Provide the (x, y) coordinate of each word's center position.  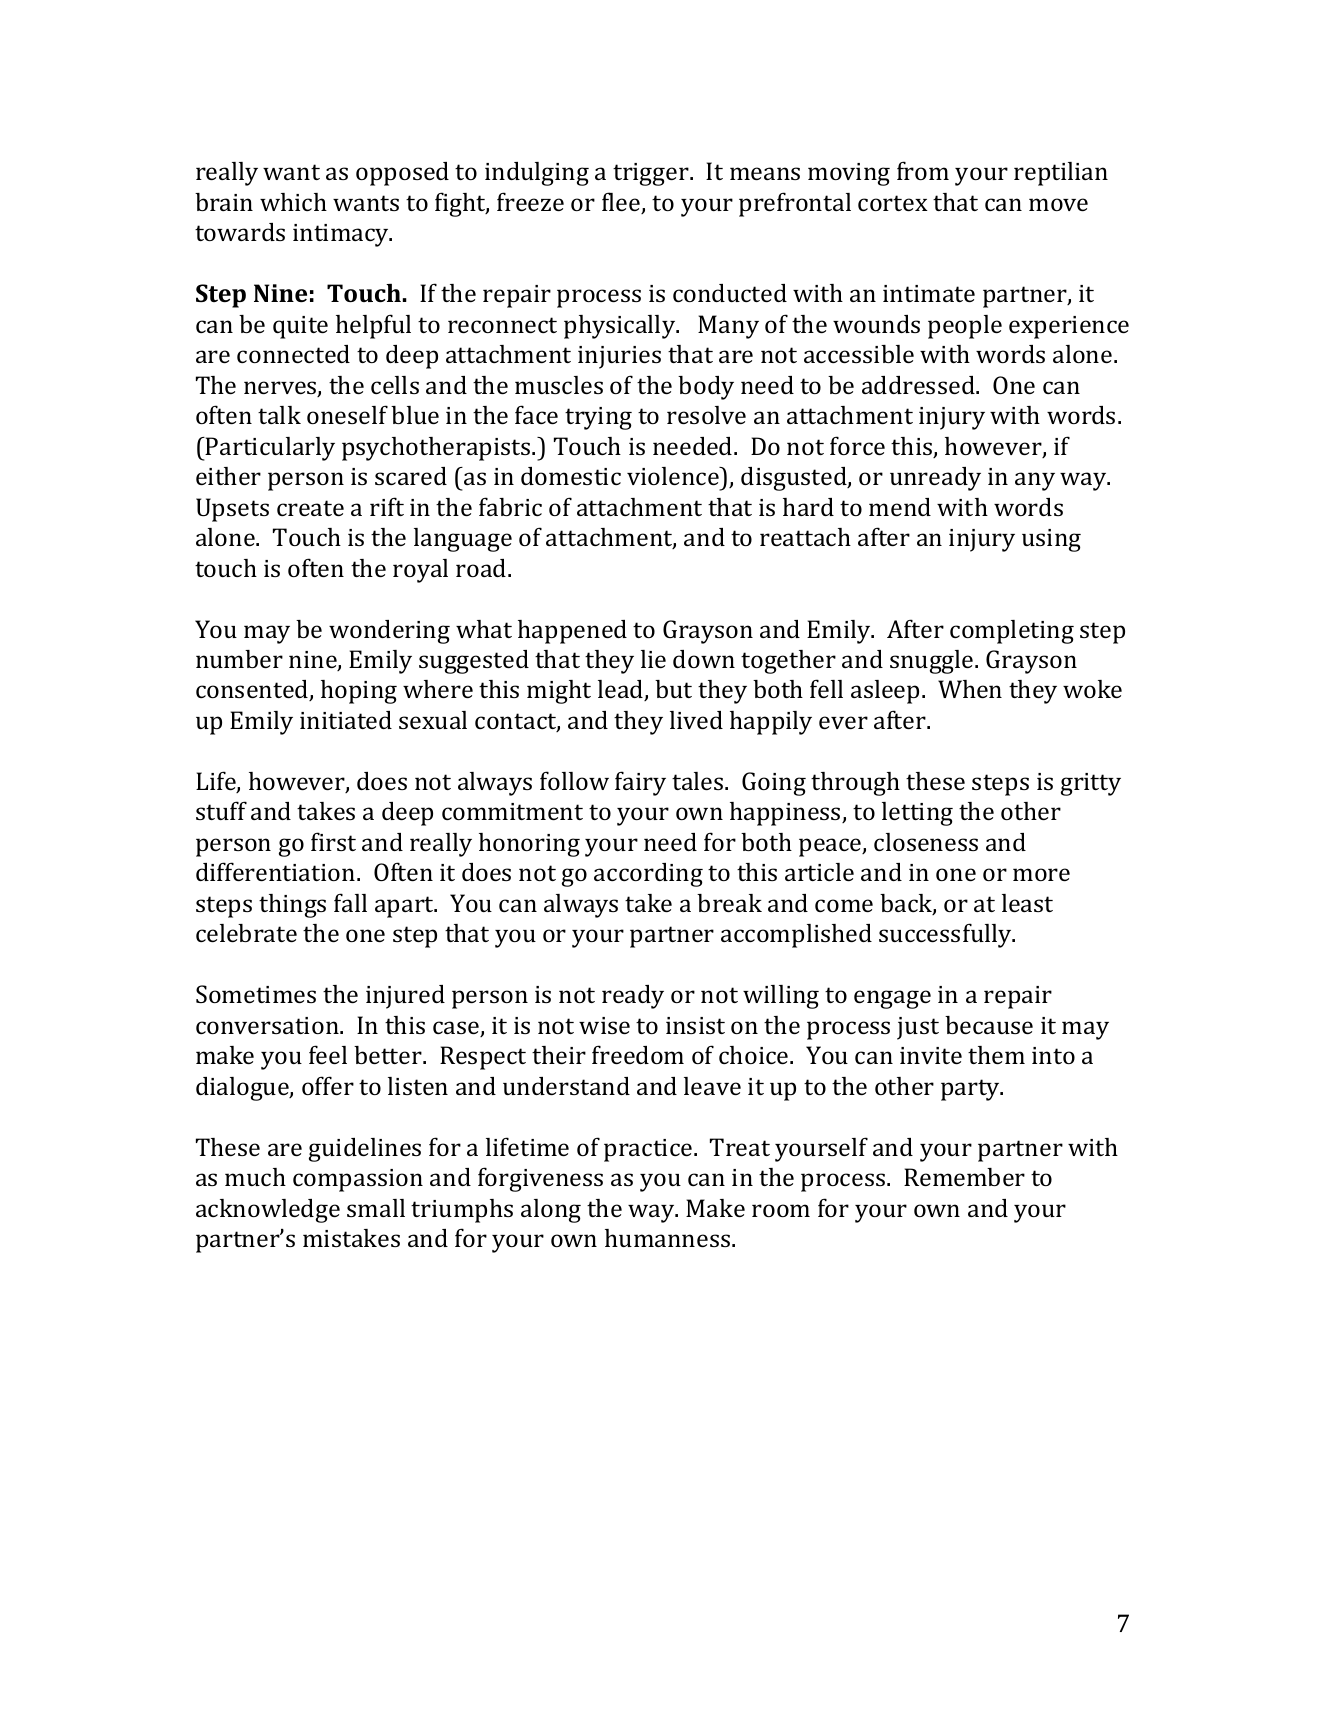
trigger (652, 174)
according (648, 875)
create (310, 508)
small (376, 1208)
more (1041, 874)
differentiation (277, 871)
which (293, 202)
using (1051, 540)
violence (674, 476)
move (1058, 204)
